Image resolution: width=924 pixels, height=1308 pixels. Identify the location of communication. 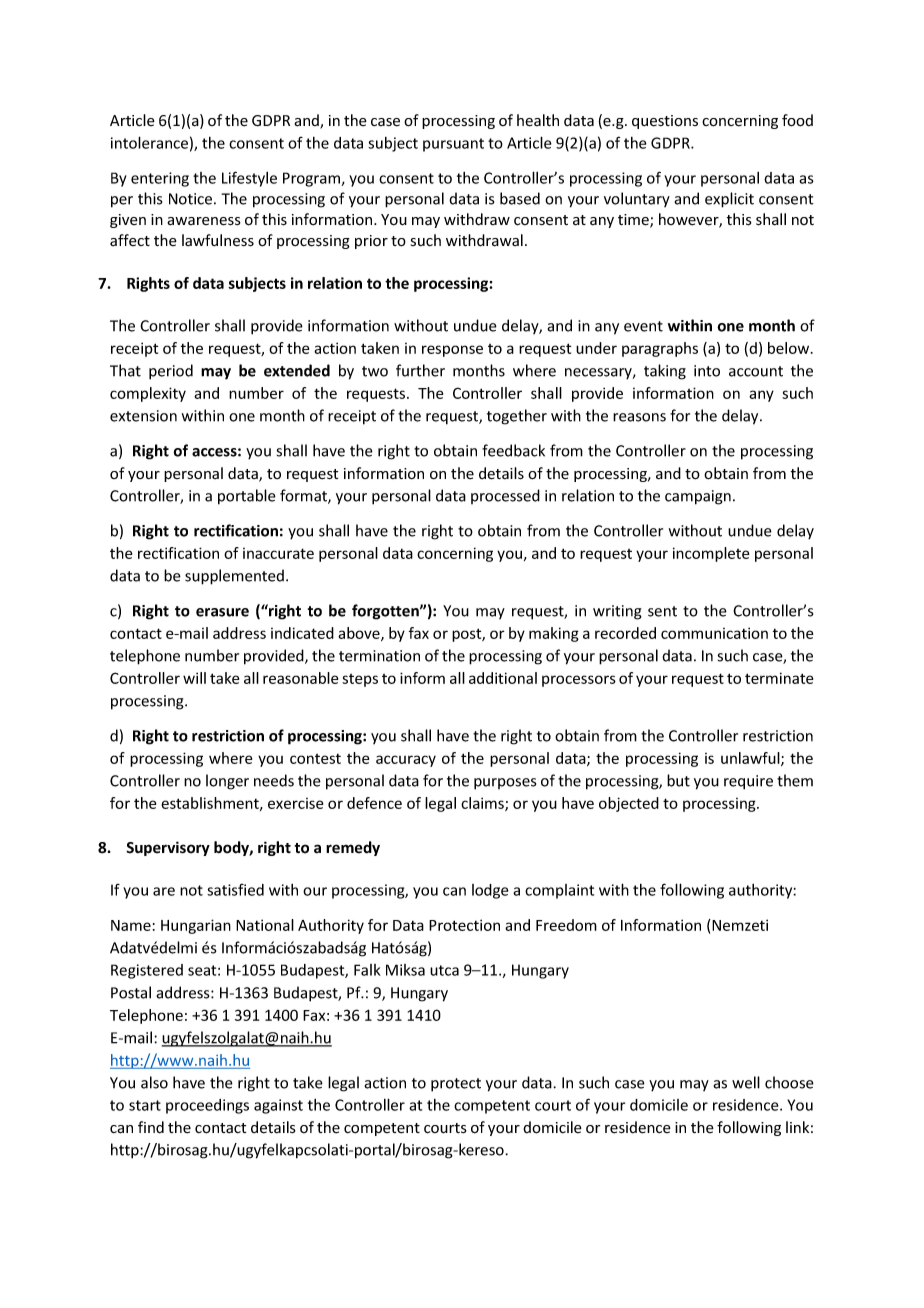
(714, 633).
